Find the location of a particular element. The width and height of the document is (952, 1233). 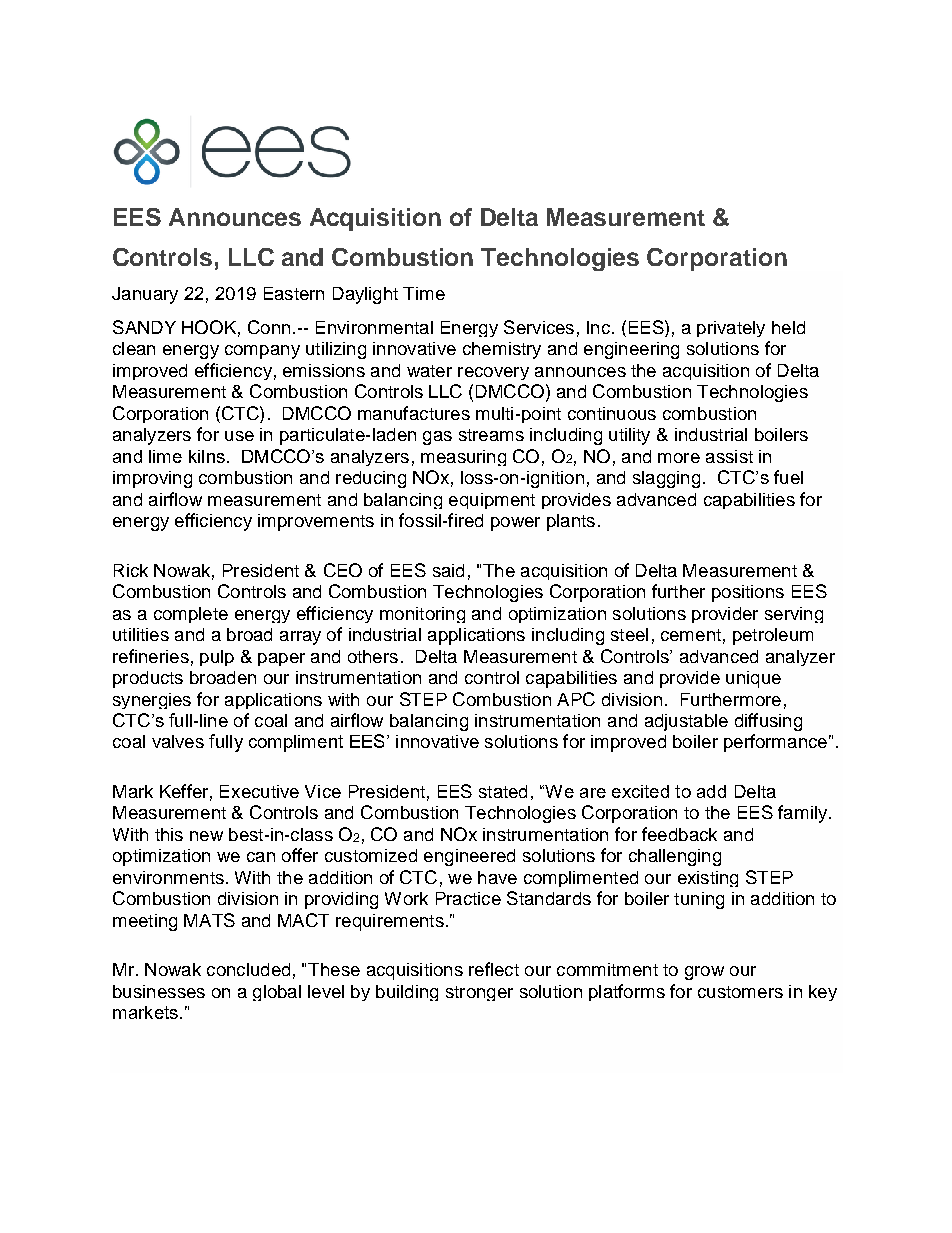

SANDY is located at coordinates (144, 327).
